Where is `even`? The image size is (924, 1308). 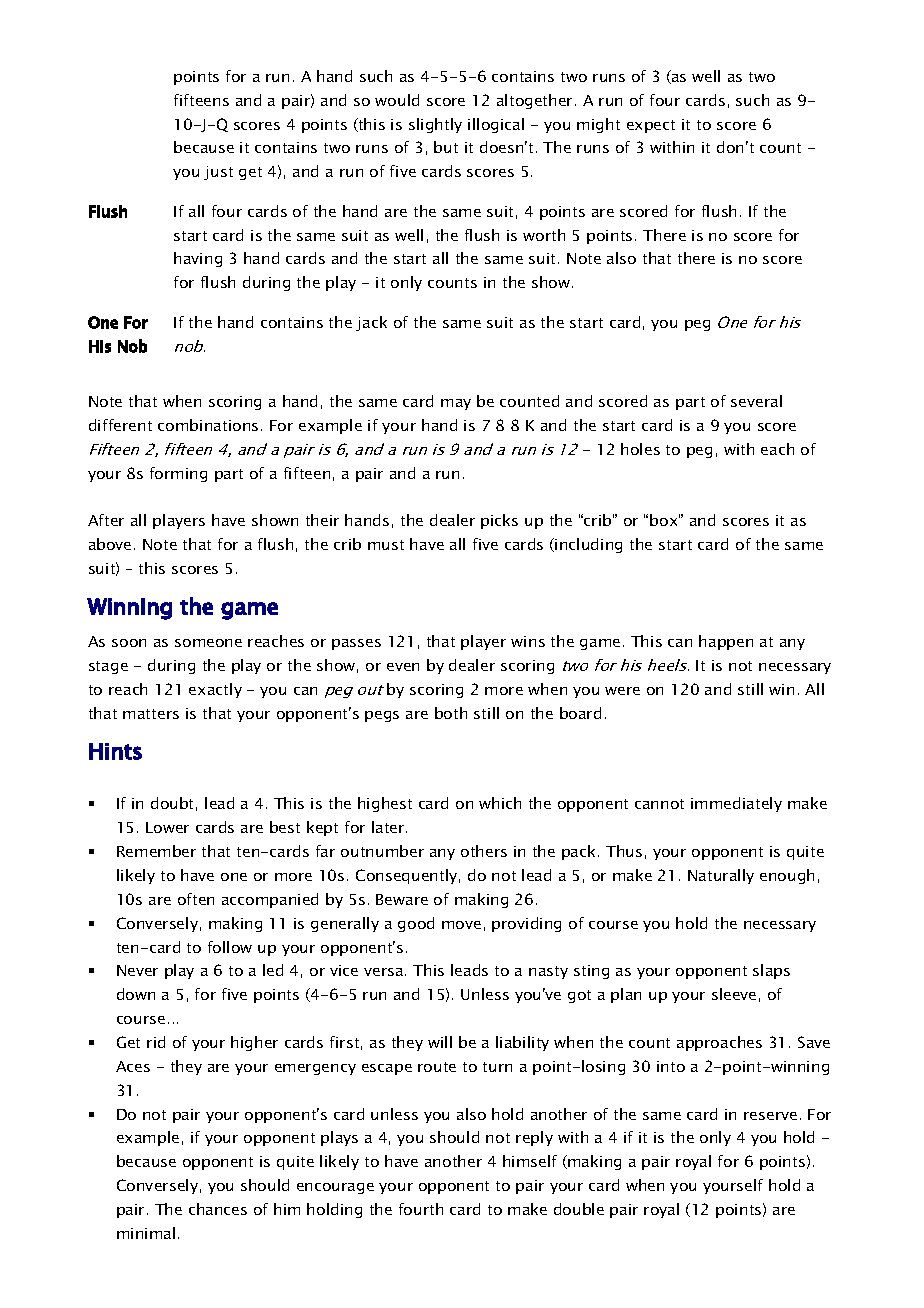 even is located at coordinates (403, 667).
